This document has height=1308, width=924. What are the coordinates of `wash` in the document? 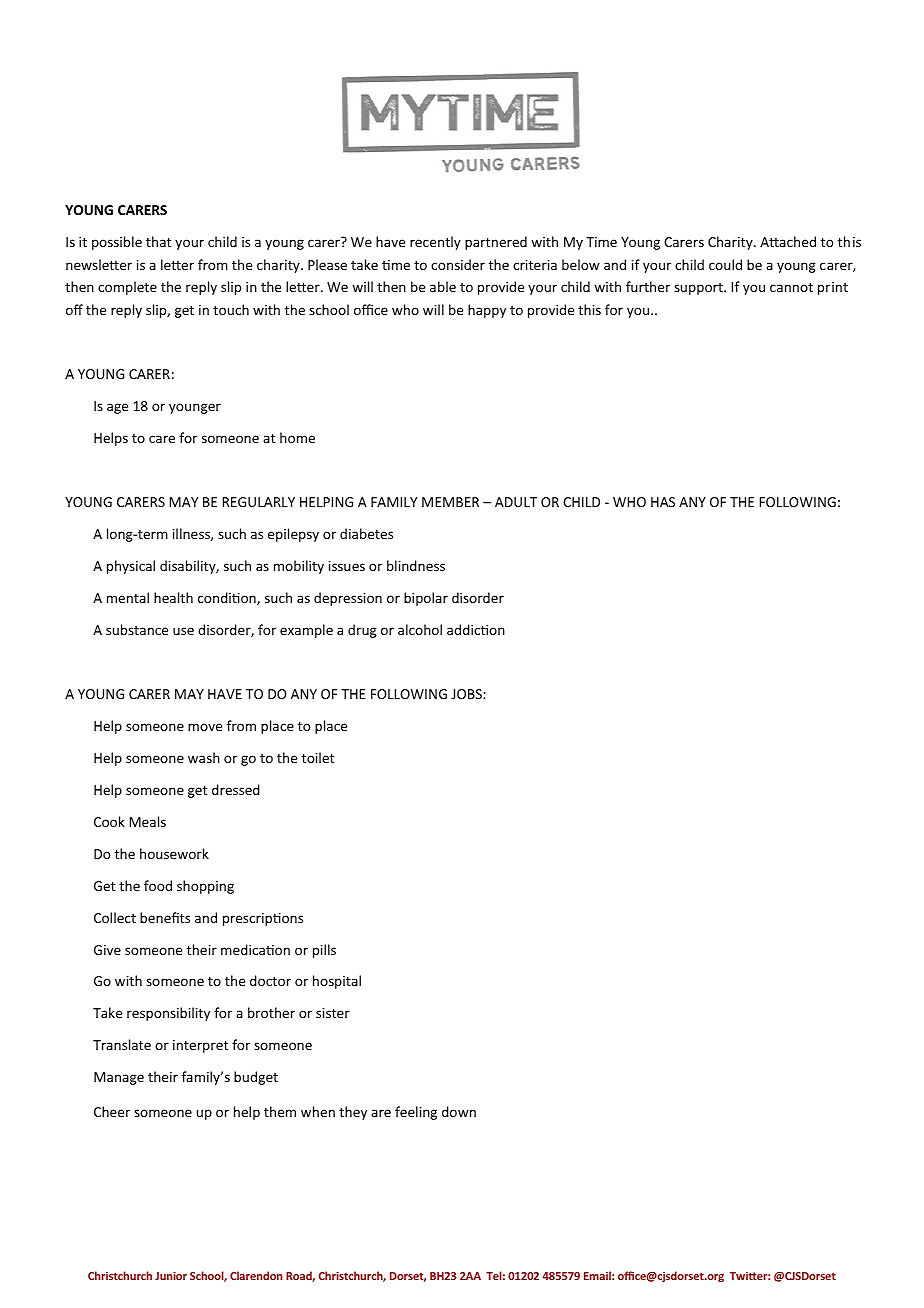 It's located at (204, 757).
